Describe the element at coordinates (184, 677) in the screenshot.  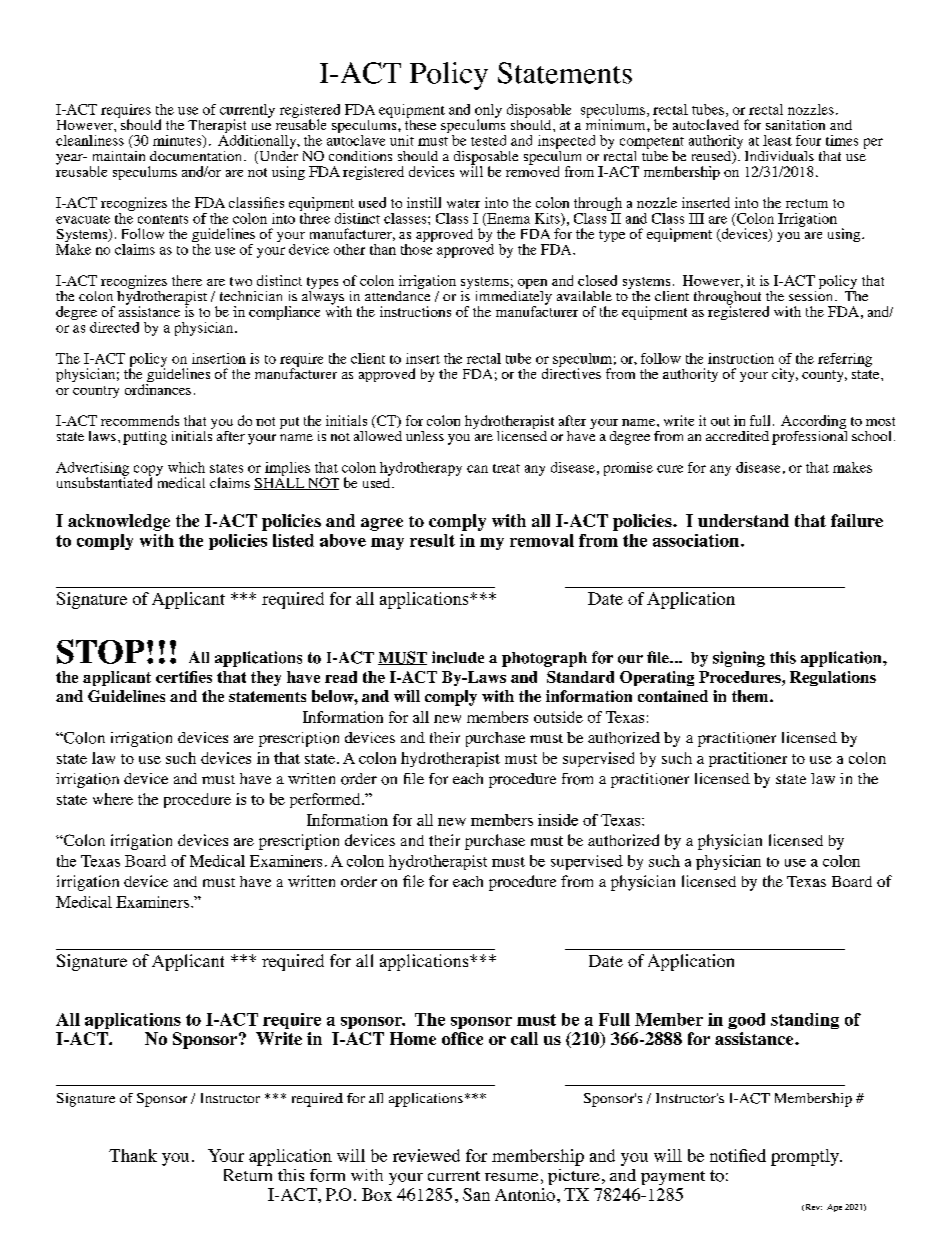
I see `certifies` at that location.
